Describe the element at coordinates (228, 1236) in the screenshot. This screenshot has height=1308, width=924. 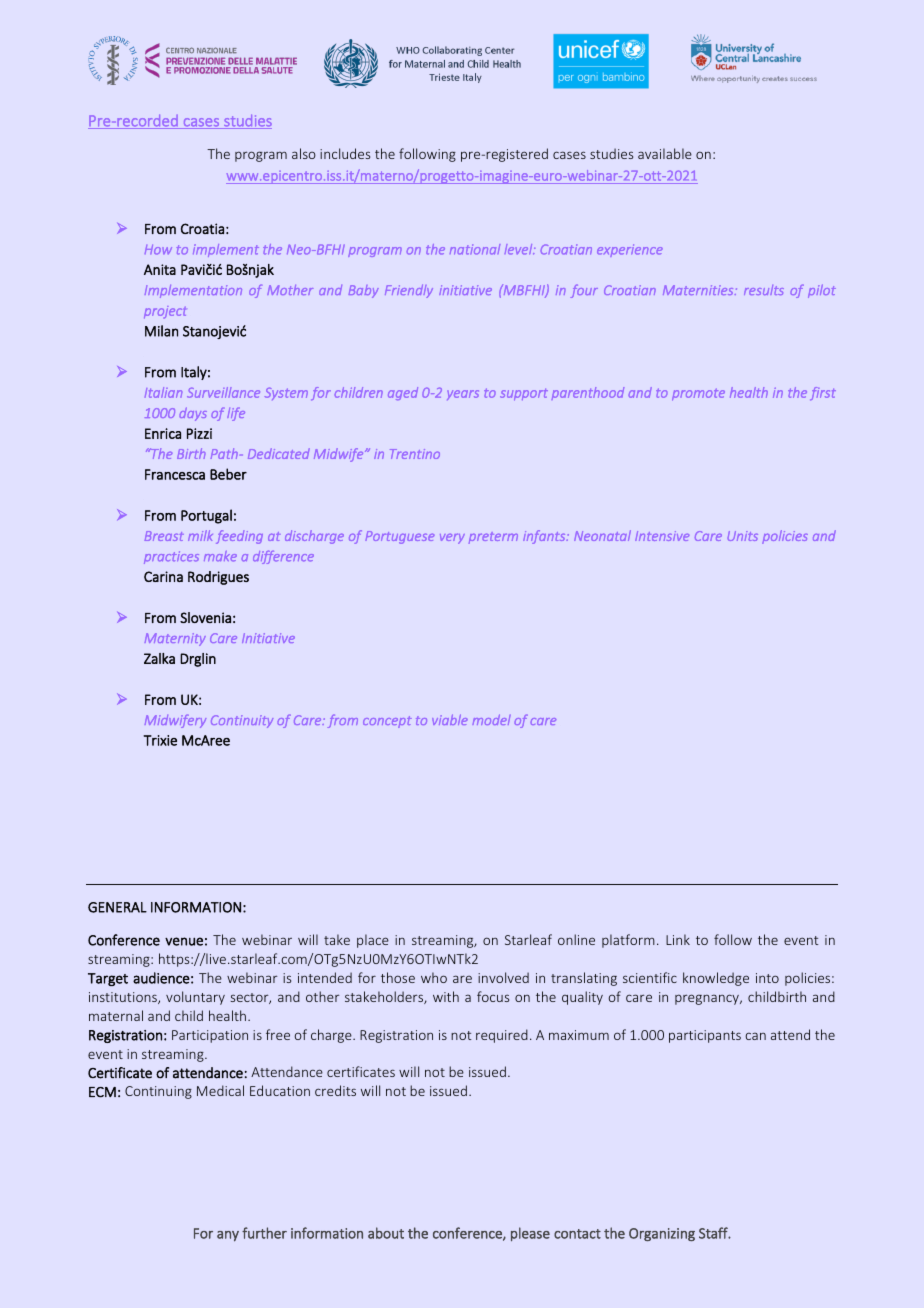
I see `any` at that location.
